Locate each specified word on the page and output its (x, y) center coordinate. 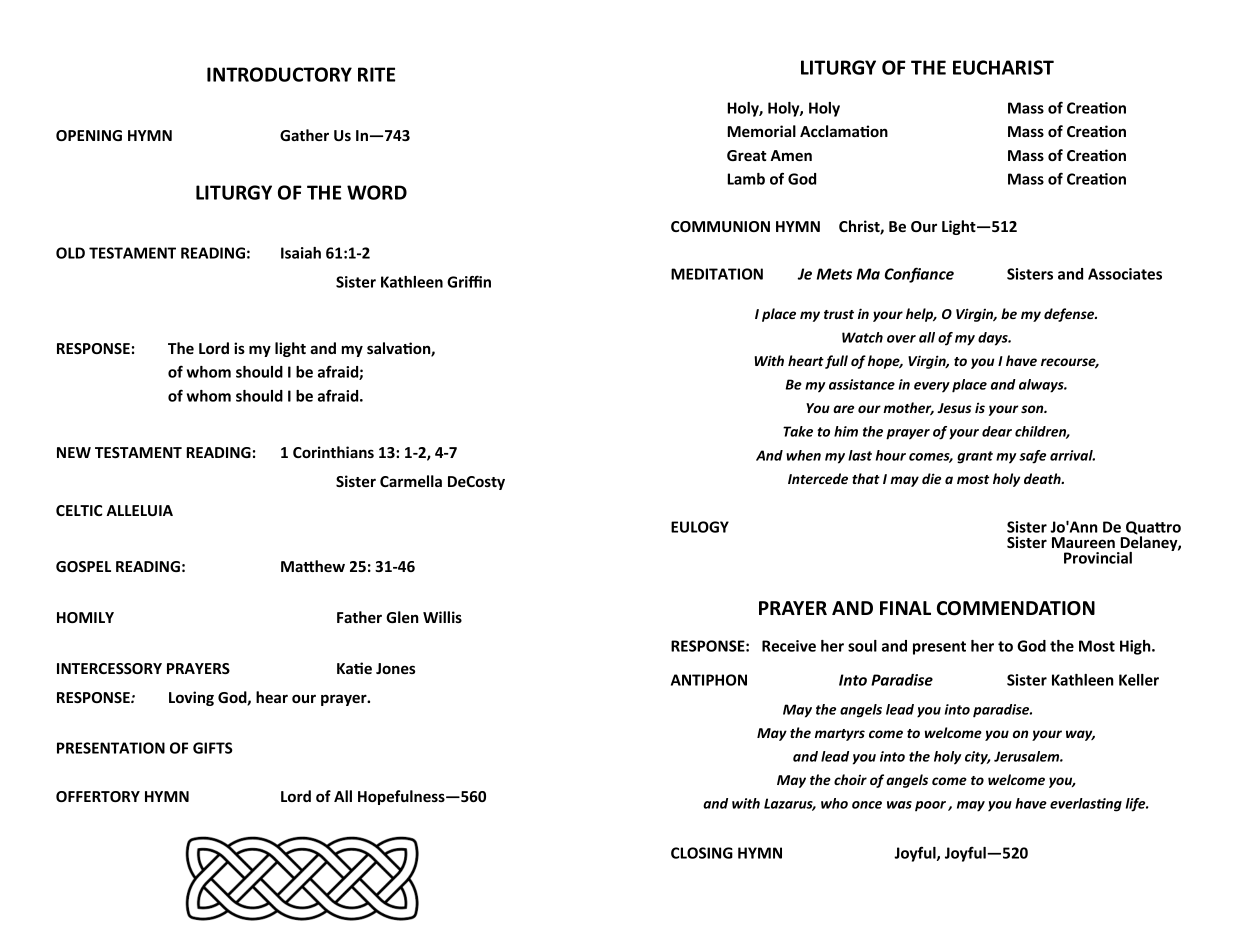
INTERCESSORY (109, 668)
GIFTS (213, 748)
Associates (1125, 274)
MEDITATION (717, 274)
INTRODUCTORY (279, 74)
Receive (789, 646)
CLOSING (702, 853)
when (803, 455)
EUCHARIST (1003, 67)
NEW (74, 452)
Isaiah (301, 253)
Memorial (762, 131)
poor (930, 806)
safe (1032, 457)
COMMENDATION (1016, 608)
